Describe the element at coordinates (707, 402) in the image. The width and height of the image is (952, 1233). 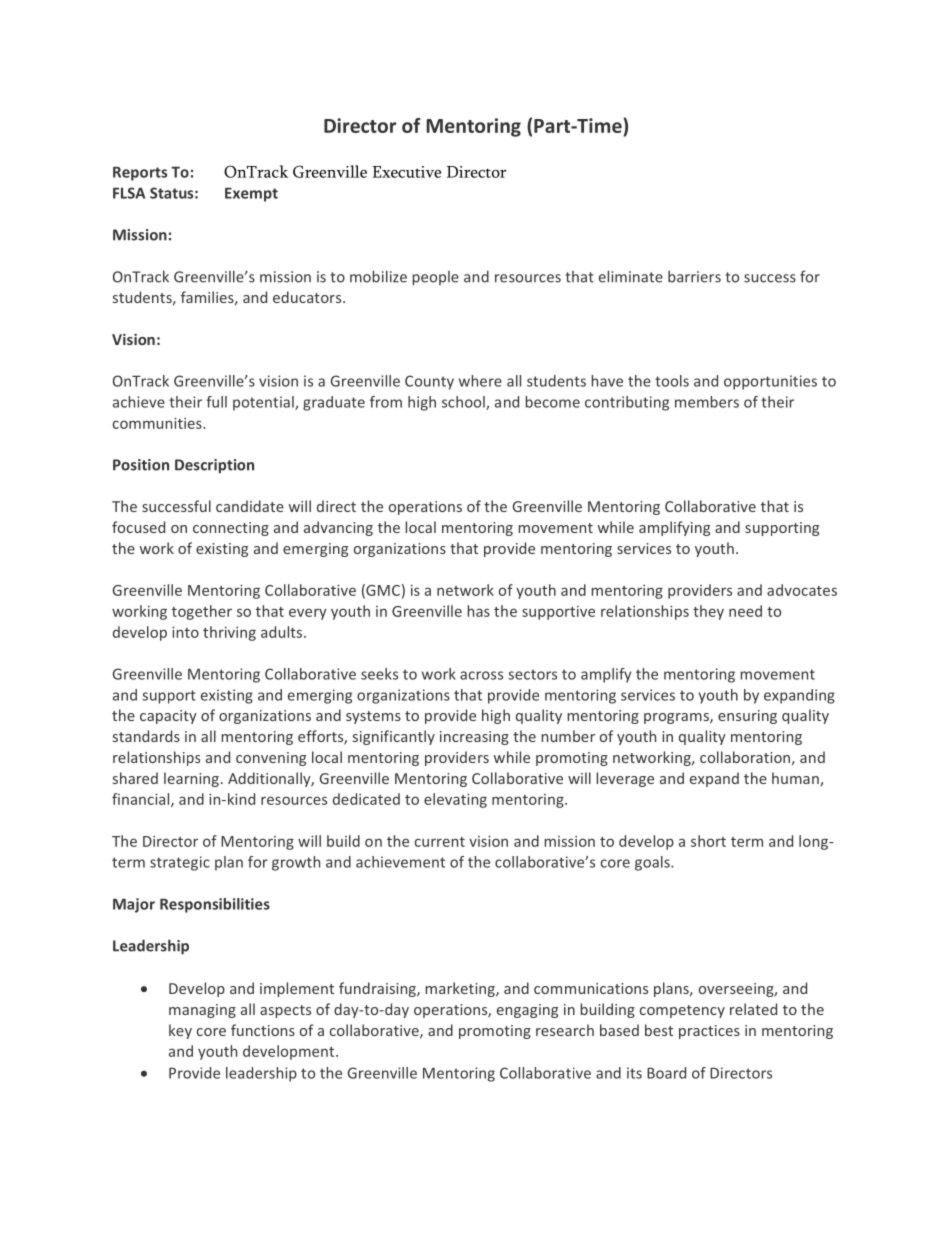
I see `members` at that location.
